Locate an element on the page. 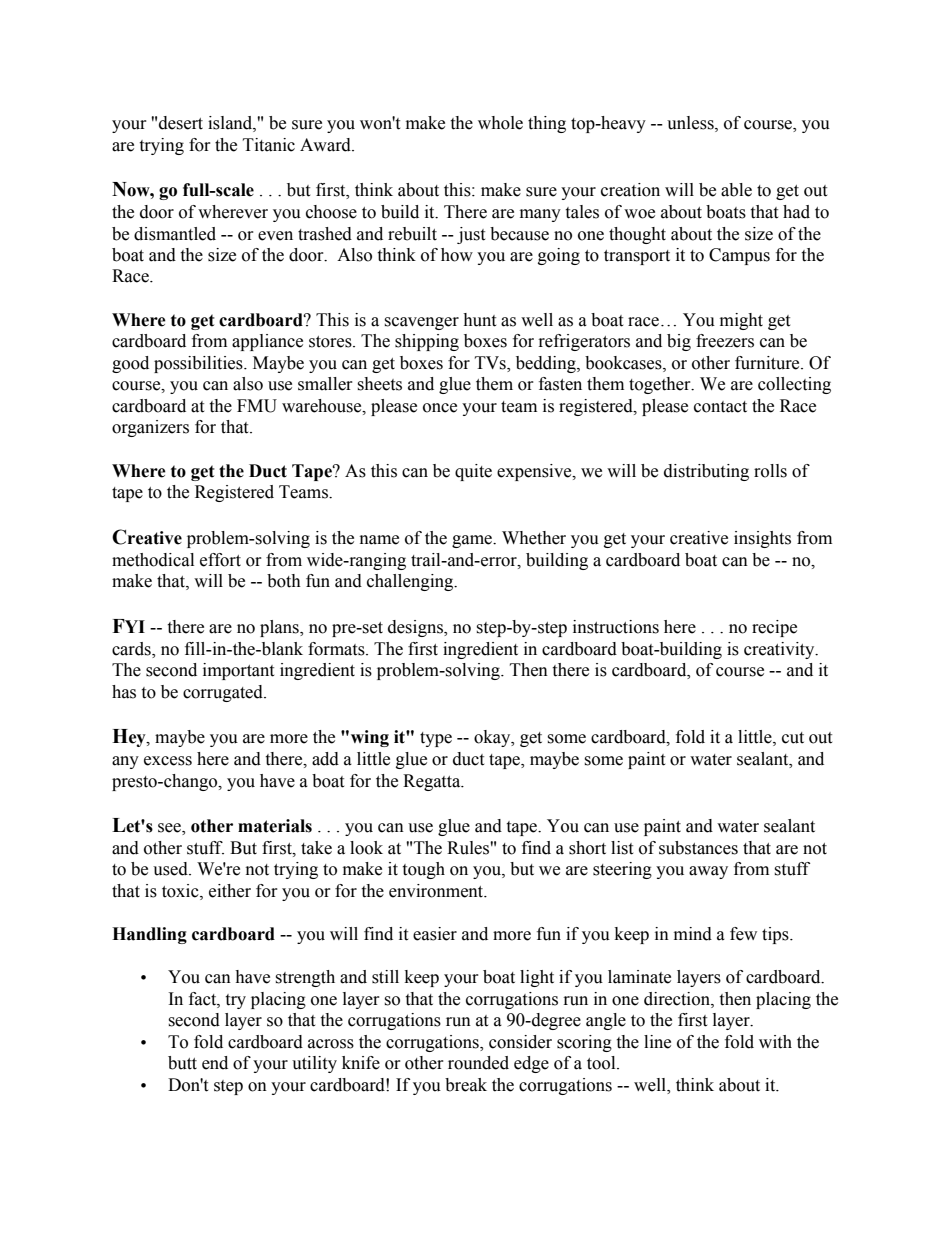 This document has height=1233, width=952. able is located at coordinates (736, 190).
